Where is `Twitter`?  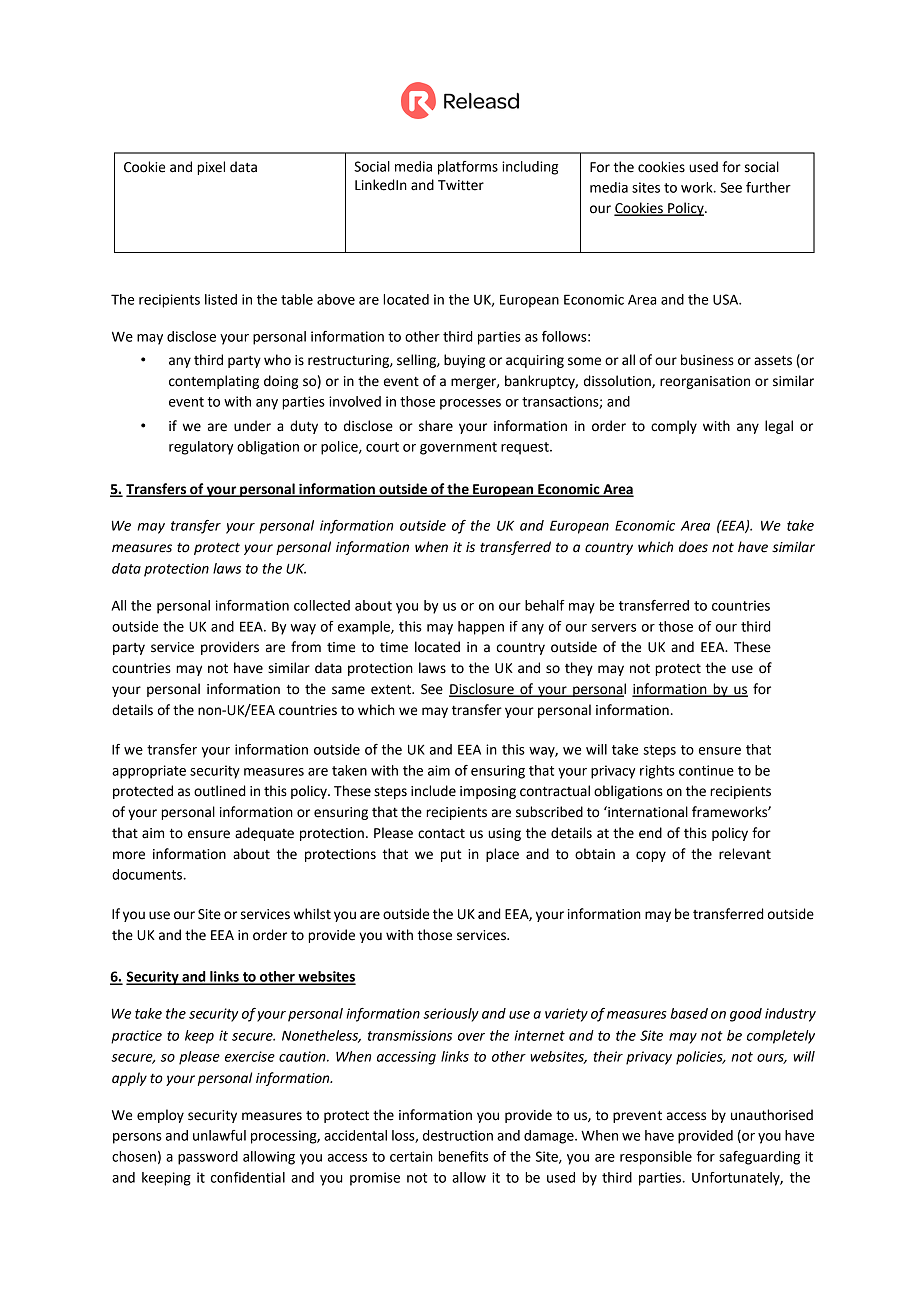
Twitter is located at coordinates (461, 185).
